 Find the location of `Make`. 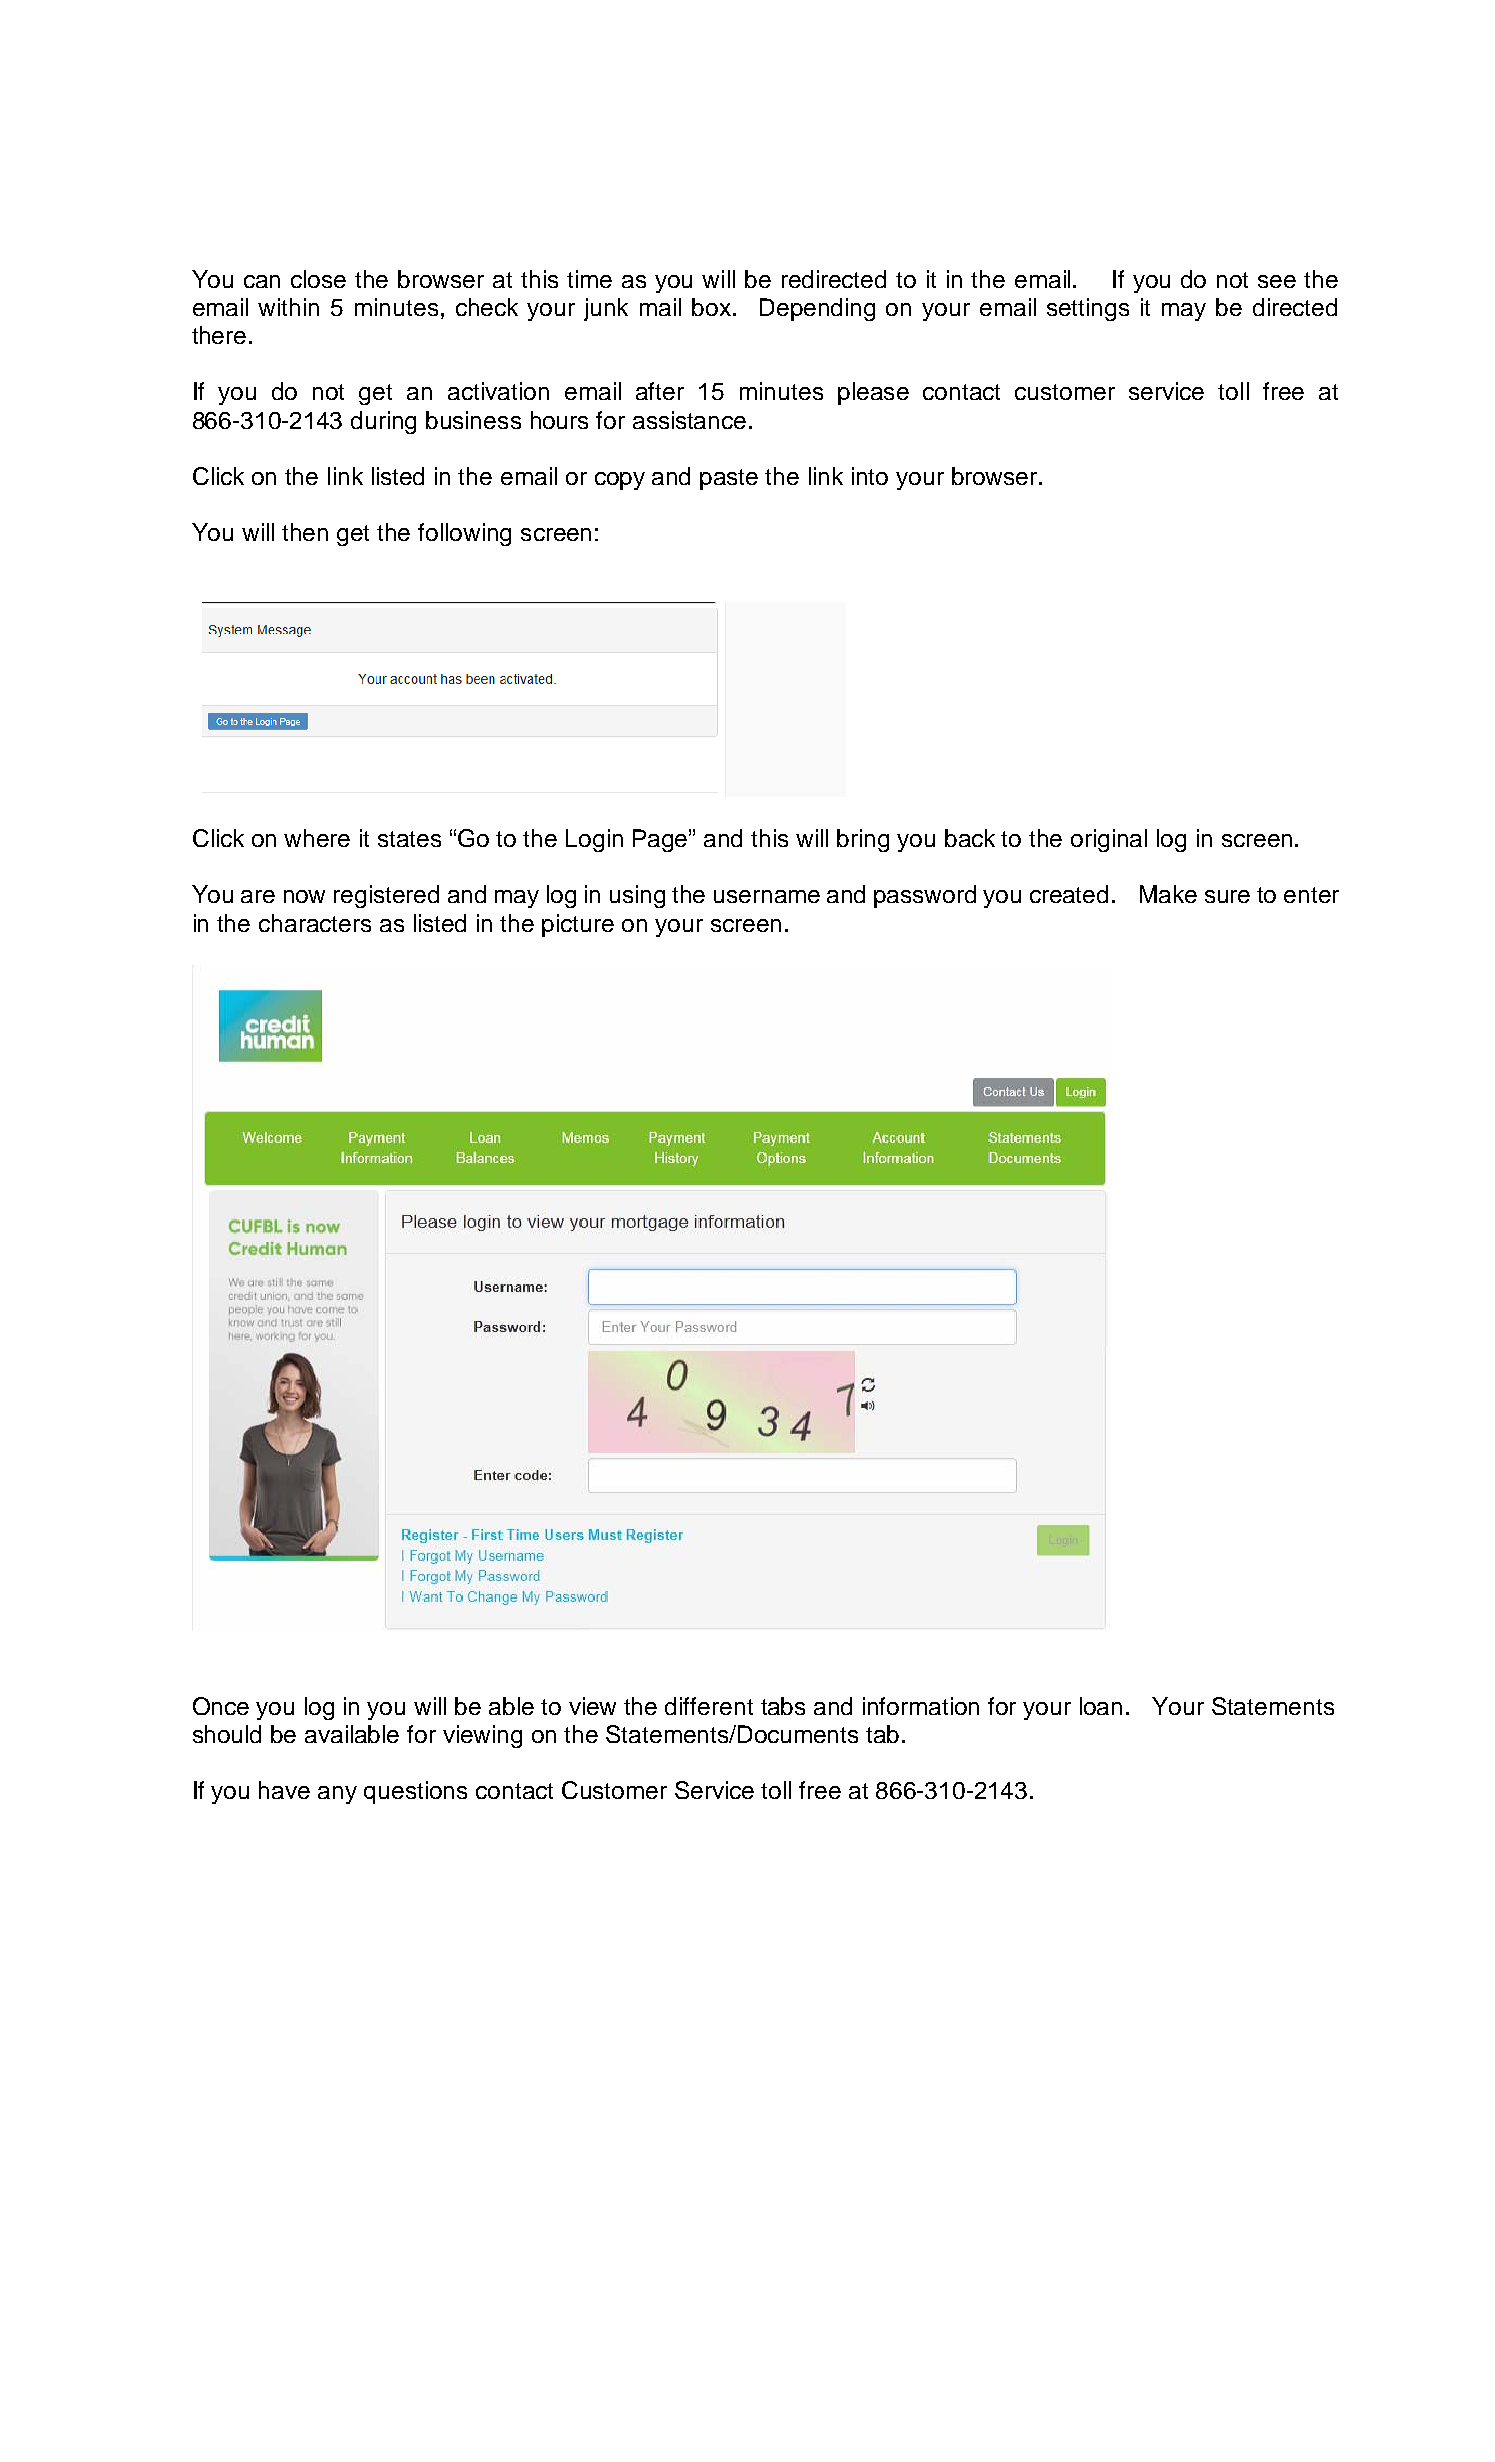

Make is located at coordinates (1168, 894).
